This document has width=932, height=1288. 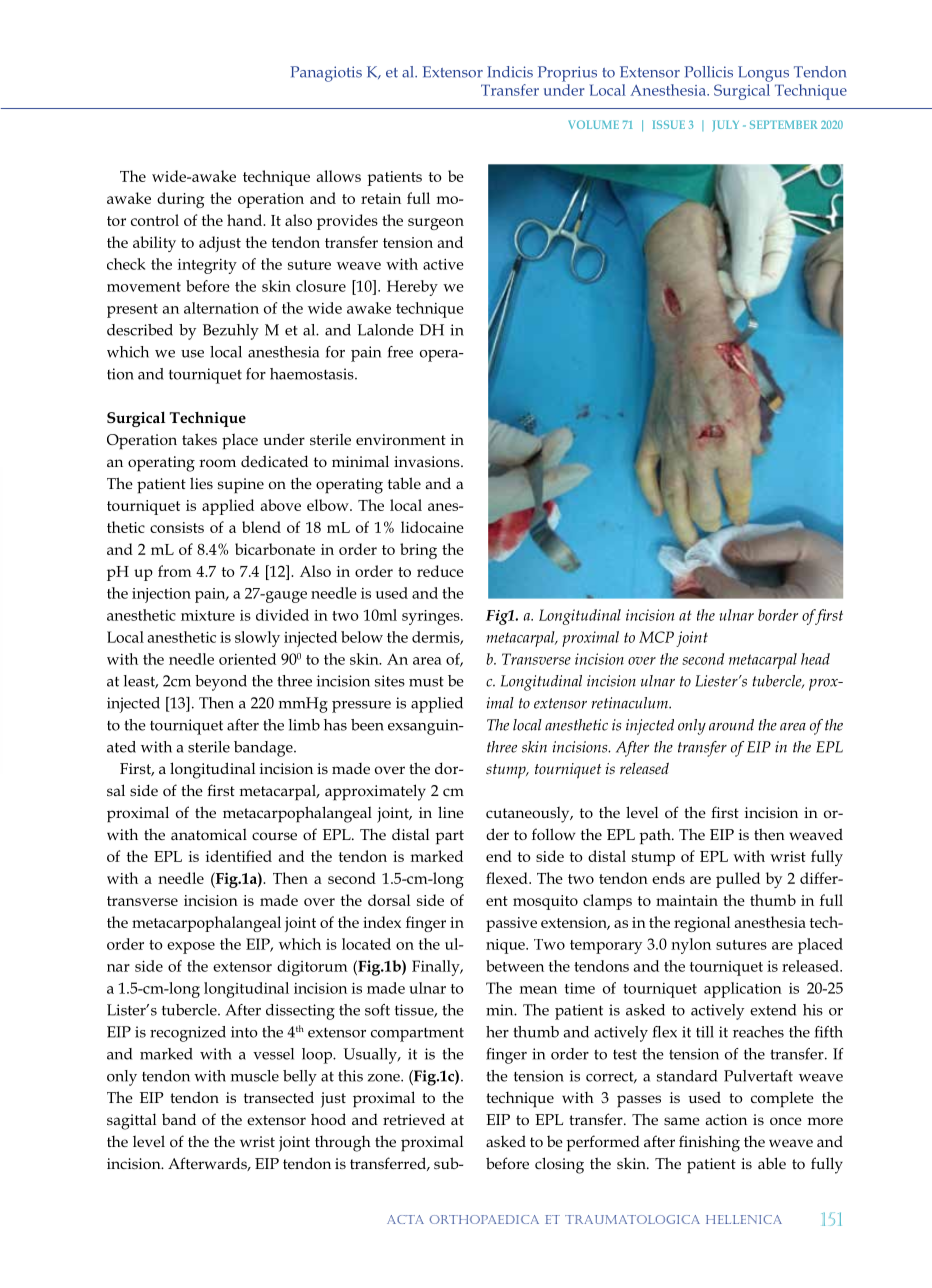 What do you see at coordinates (181, 200) in the document?
I see `during` at bounding box center [181, 200].
